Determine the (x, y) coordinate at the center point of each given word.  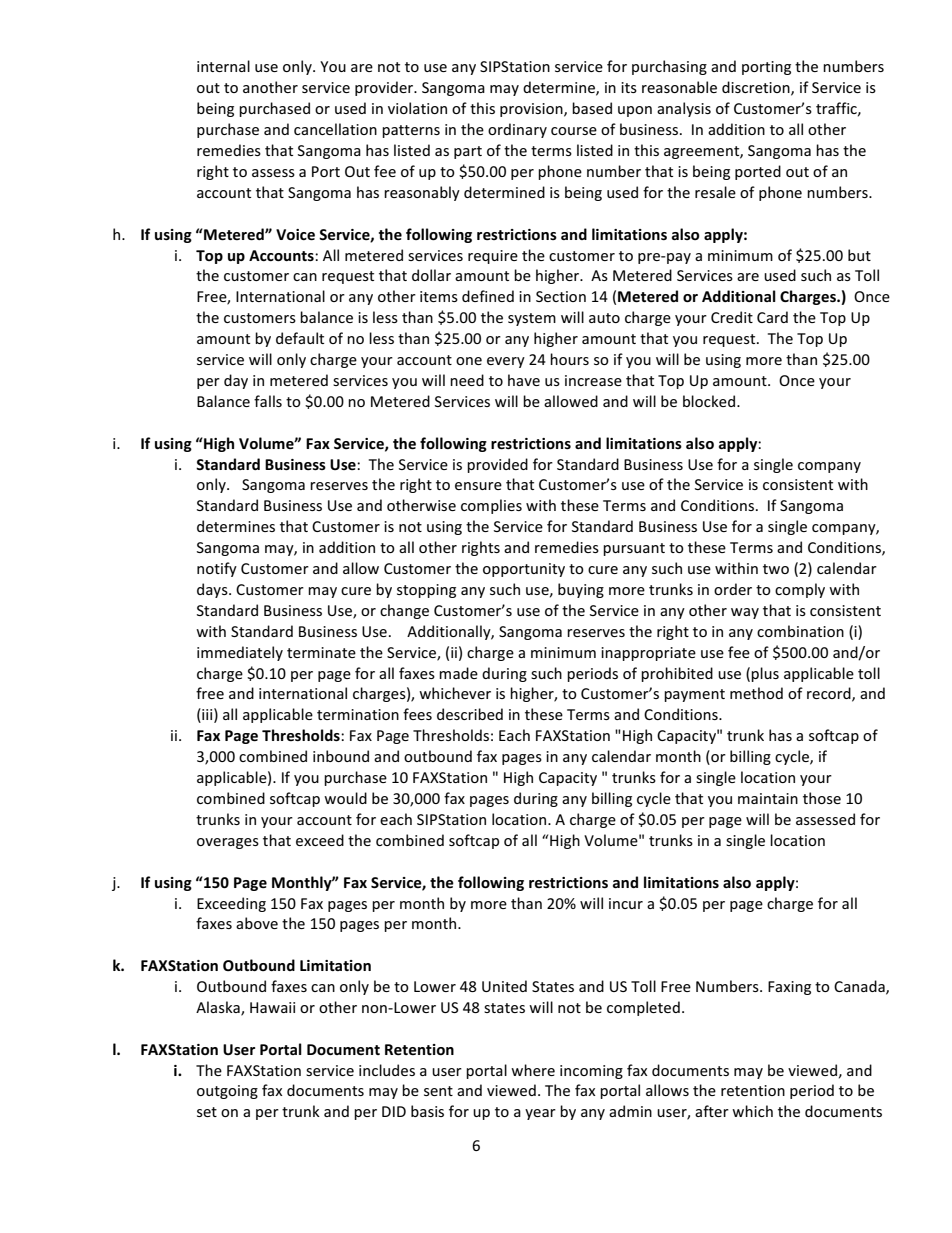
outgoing (227, 1092)
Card (772, 317)
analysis (684, 109)
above (257, 923)
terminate (321, 652)
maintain (768, 798)
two (776, 569)
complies (491, 506)
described (470, 714)
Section (561, 296)
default (300, 338)
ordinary (517, 130)
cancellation (335, 129)
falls (268, 401)
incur (626, 903)
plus (765, 674)
